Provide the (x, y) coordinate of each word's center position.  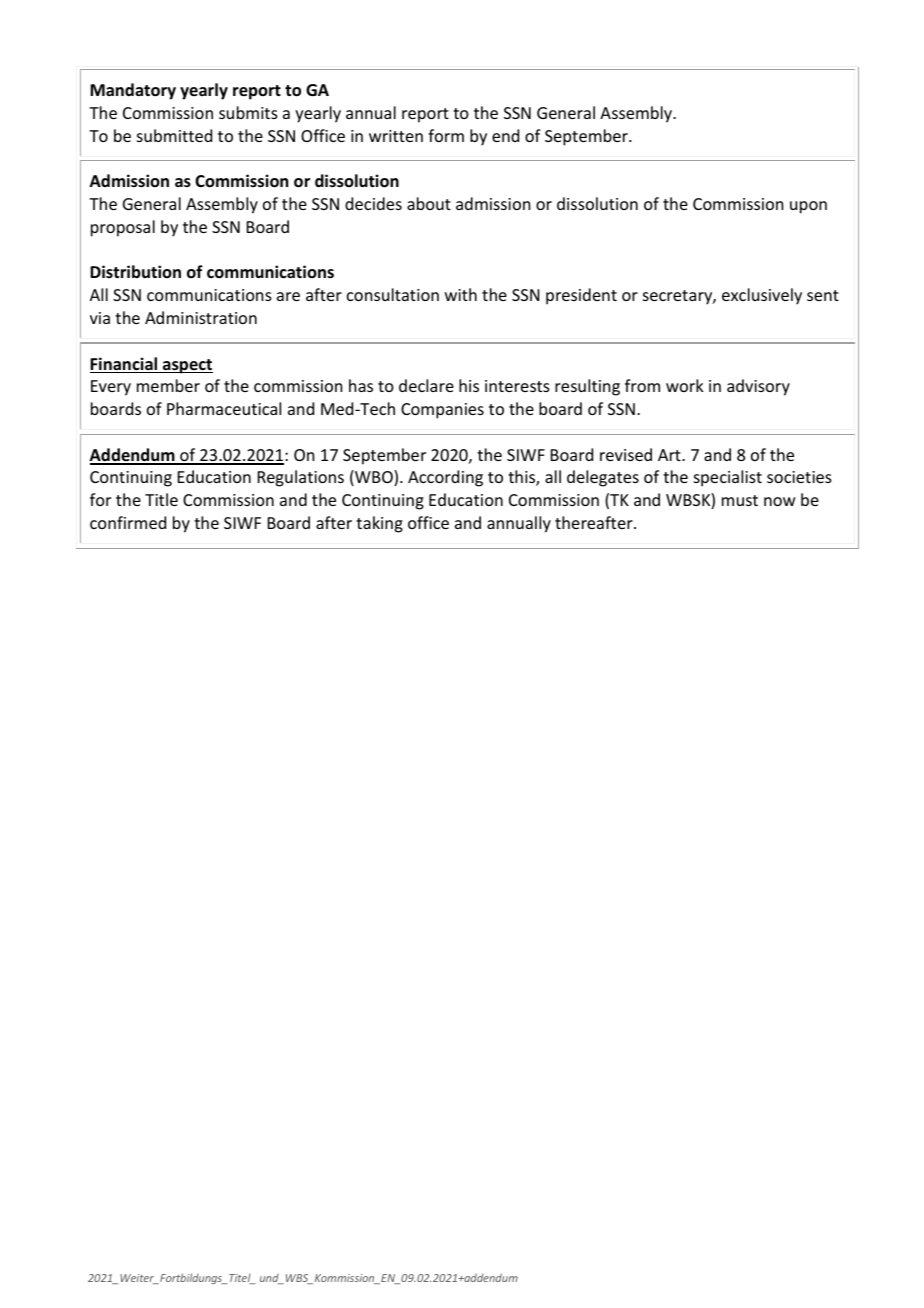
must (740, 500)
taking (379, 524)
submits (248, 112)
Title (161, 499)
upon (808, 207)
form (446, 135)
